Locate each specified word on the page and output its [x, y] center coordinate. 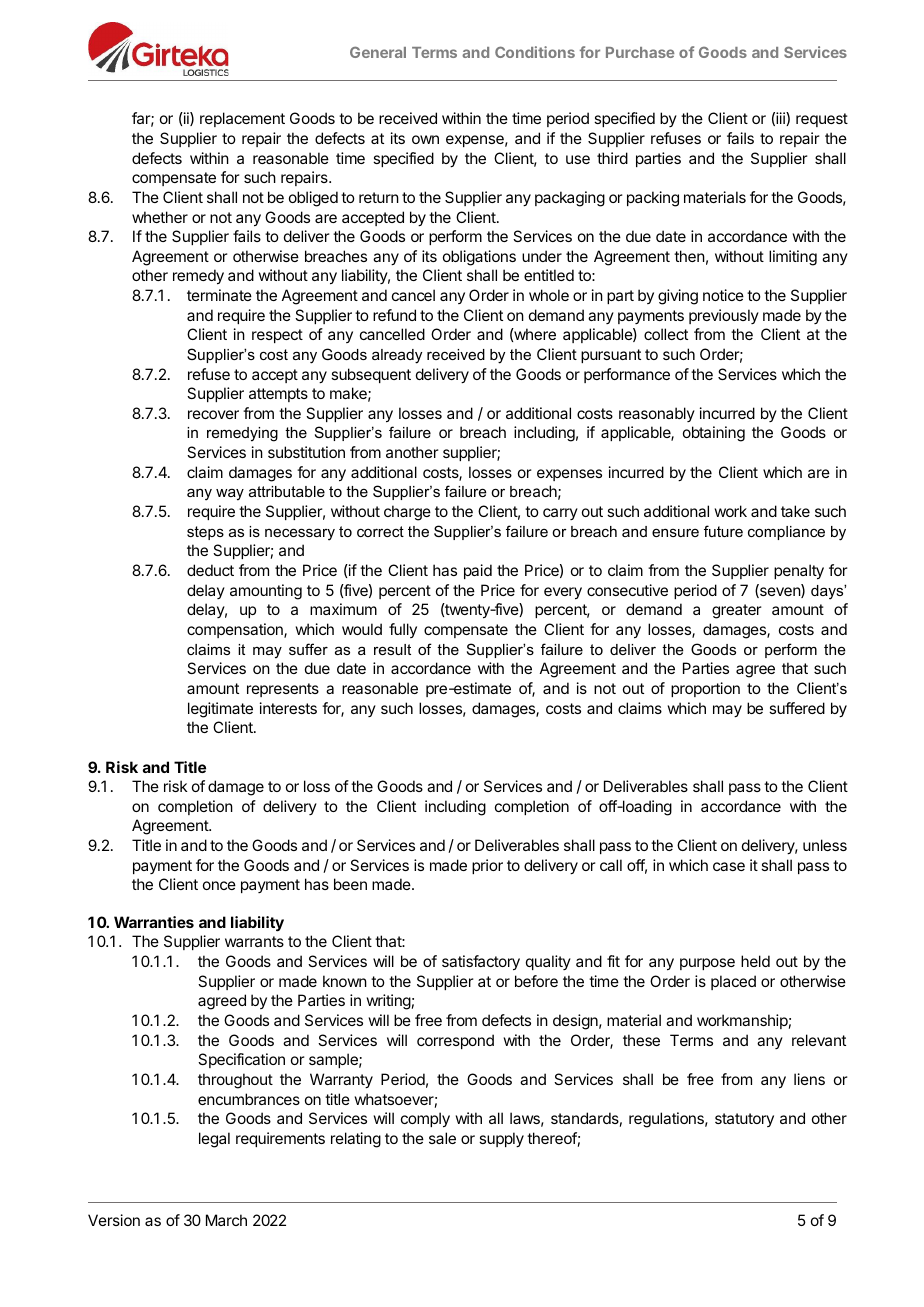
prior [487, 866]
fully [403, 630]
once [219, 885]
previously [724, 316]
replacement [242, 119]
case [729, 866]
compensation [236, 630]
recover [213, 414]
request [822, 120]
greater [737, 611]
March [226, 1220]
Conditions [535, 52]
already [397, 356]
